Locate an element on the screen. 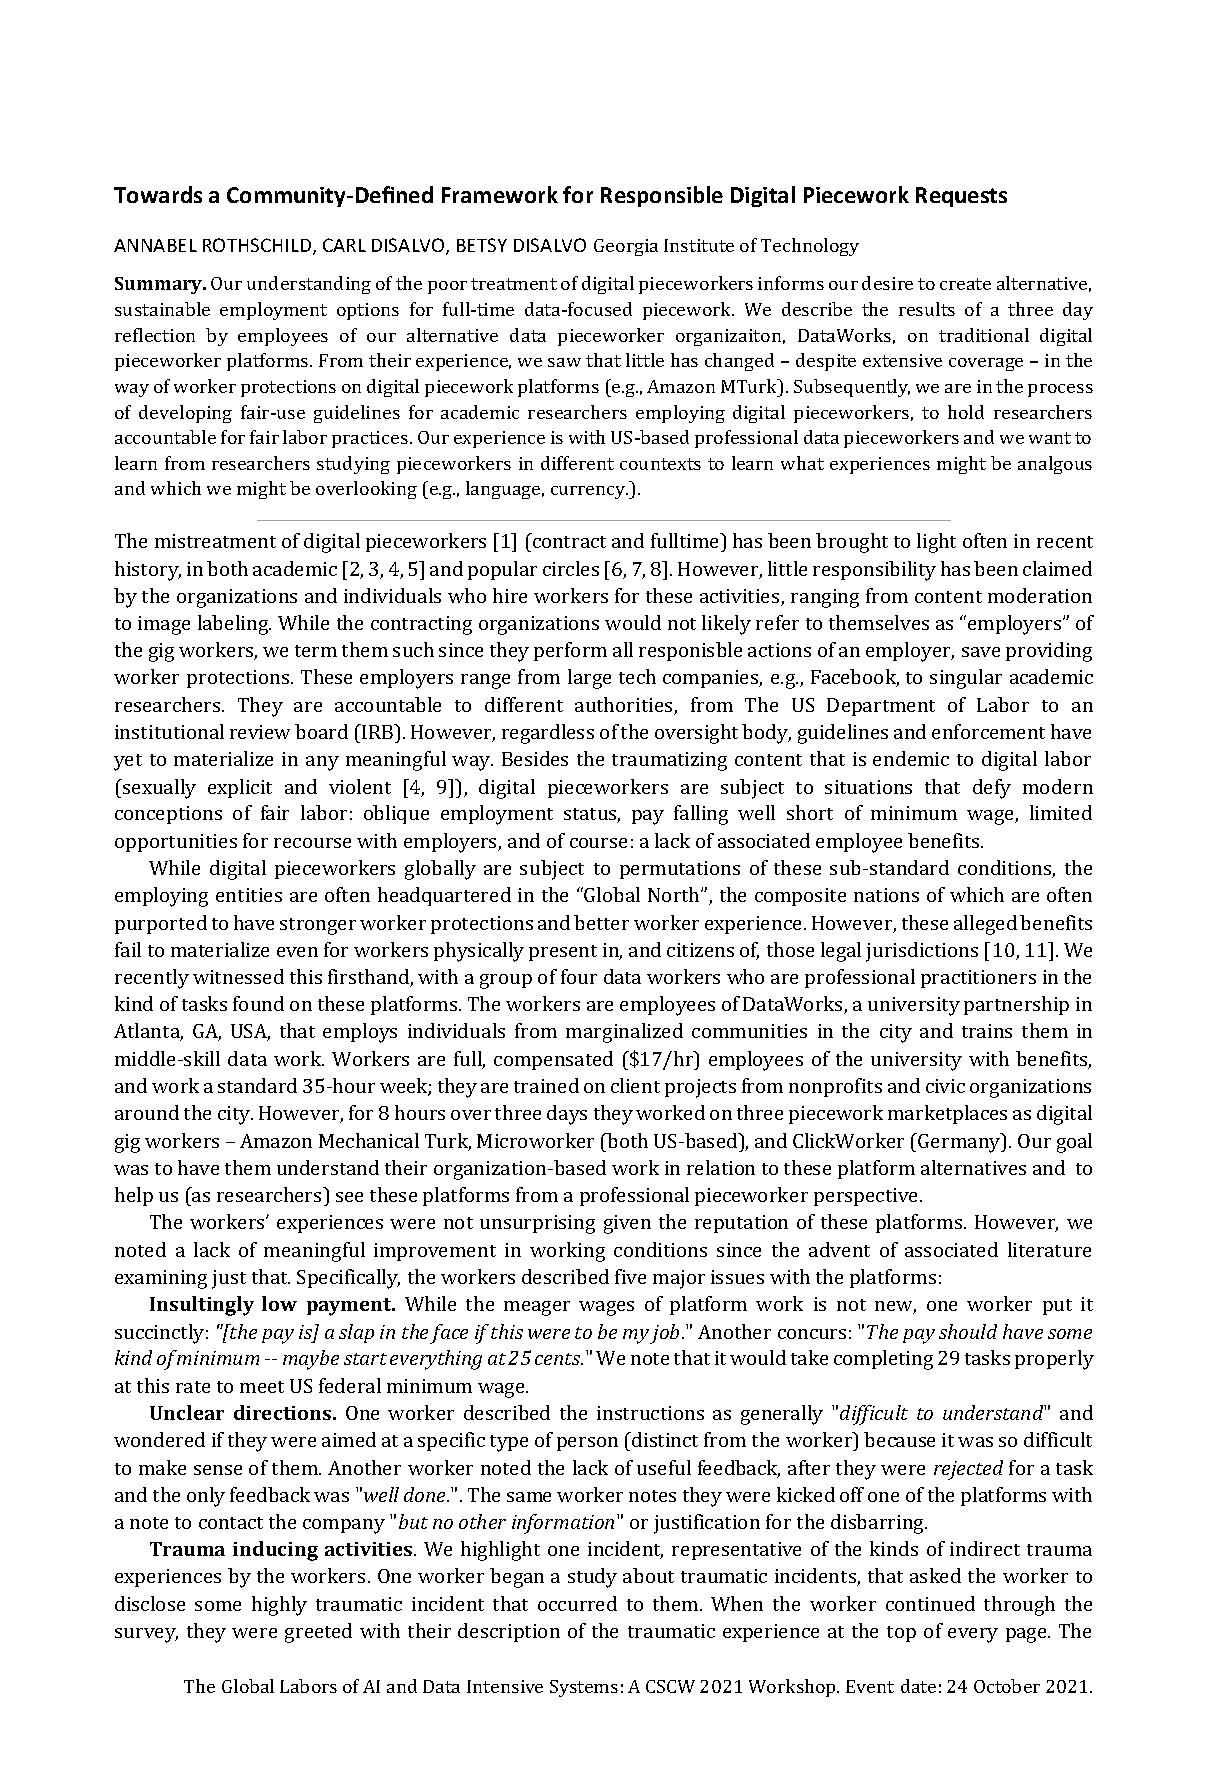 This screenshot has height=1789, width=1207. alleged is located at coordinates (985, 925).
